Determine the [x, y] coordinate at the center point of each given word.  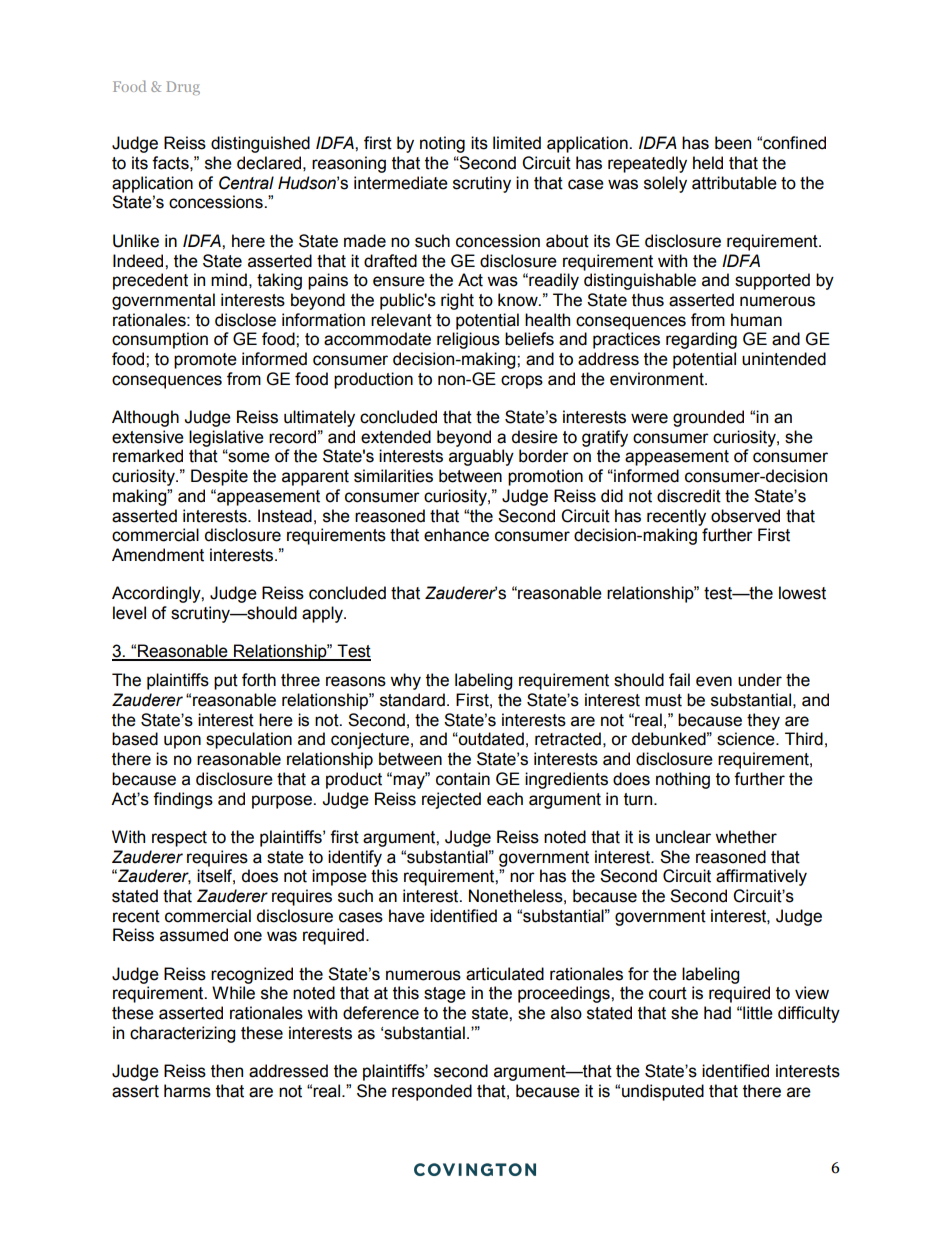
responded [432, 1092]
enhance [456, 535]
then [227, 1071]
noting [442, 144]
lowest [802, 593]
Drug [183, 88]
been [733, 143]
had [717, 1013]
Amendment [158, 555]
